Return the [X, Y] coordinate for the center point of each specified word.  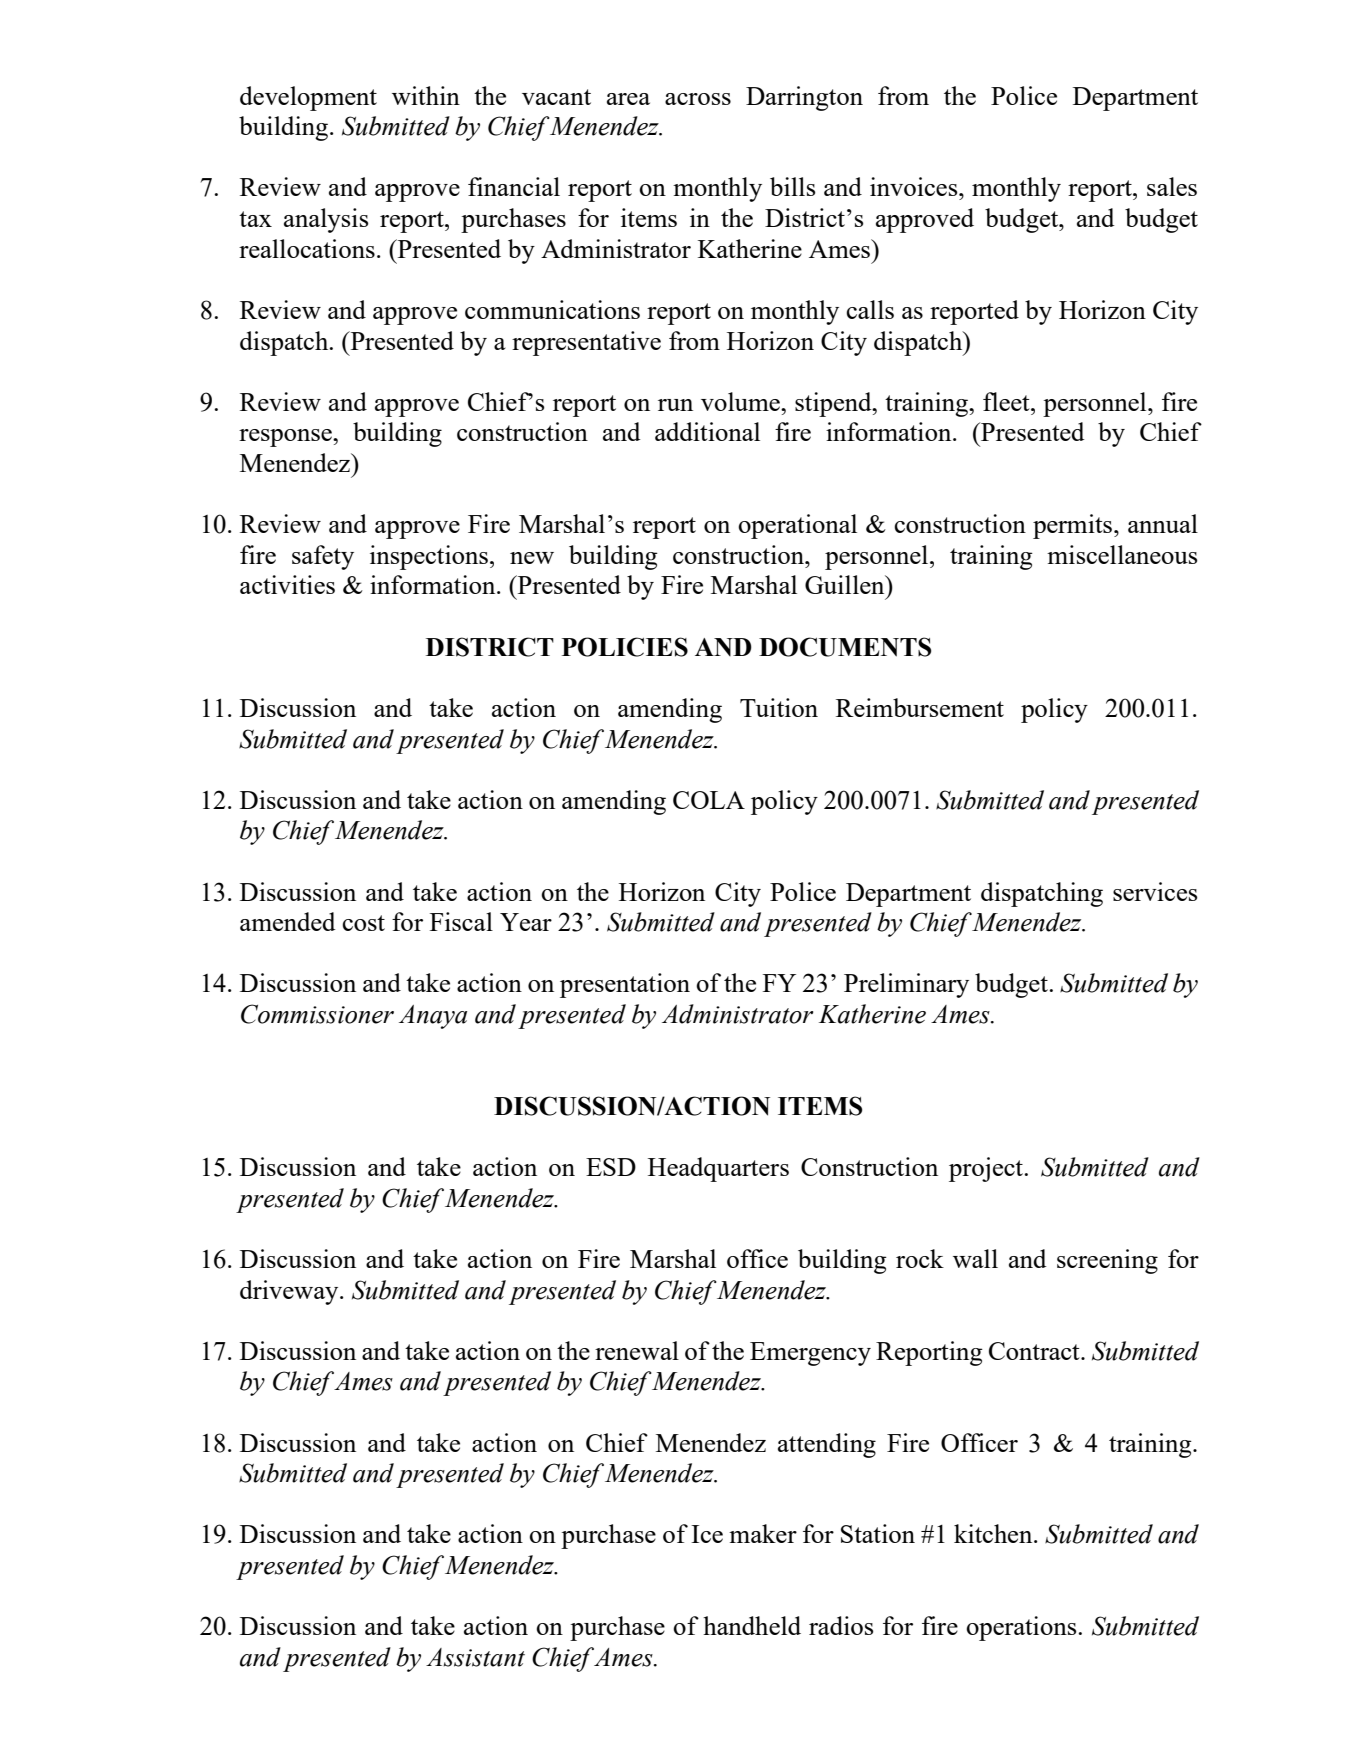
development [308, 98]
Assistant [475, 1657]
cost [363, 923]
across [698, 99]
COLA [709, 800]
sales [1172, 186]
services [1155, 891]
